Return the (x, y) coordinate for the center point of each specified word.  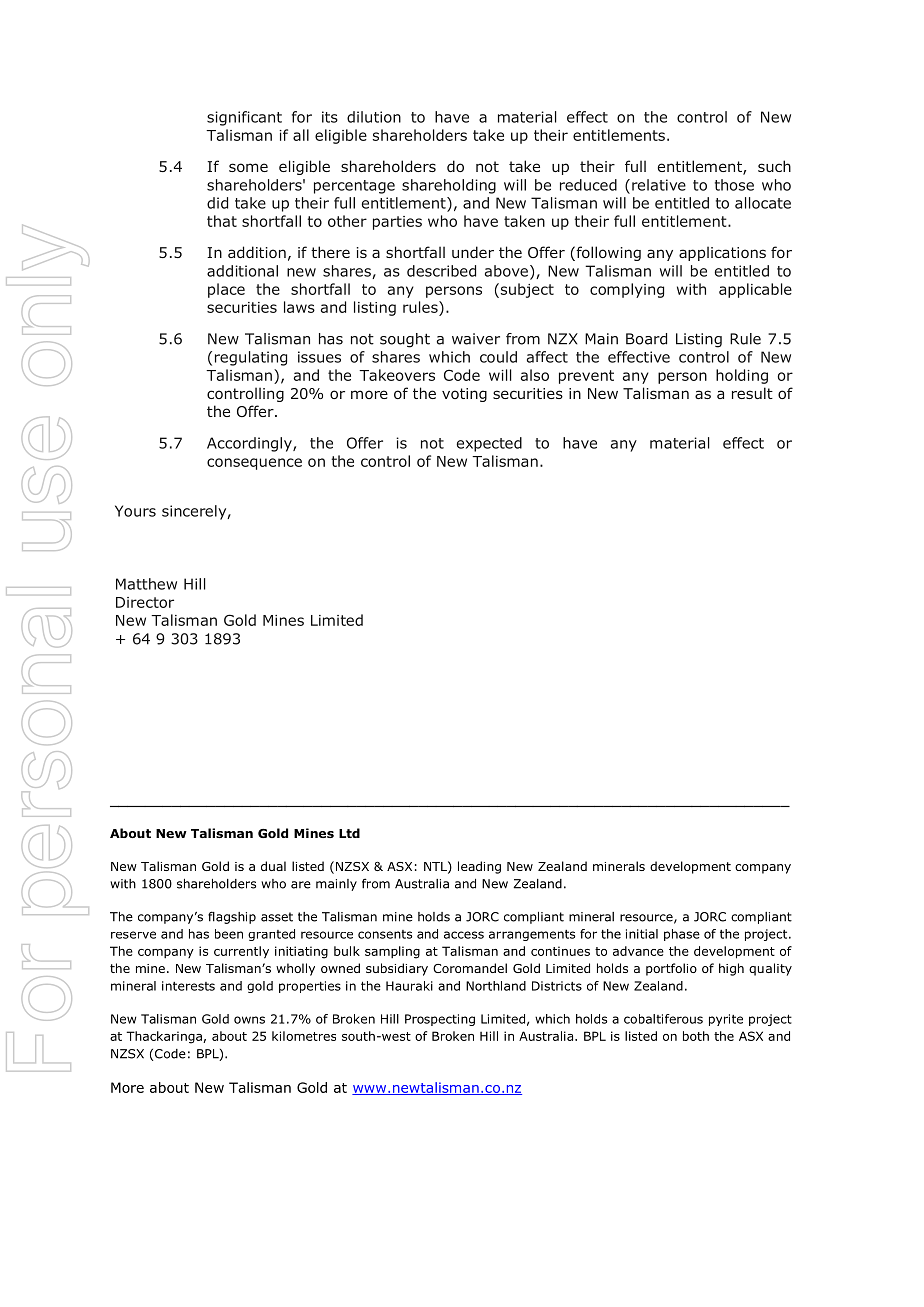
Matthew (146, 584)
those (734, 185)
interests (188, 986)
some (248, 167)
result (752, 393)
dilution (374, 117)
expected (489, 444)
